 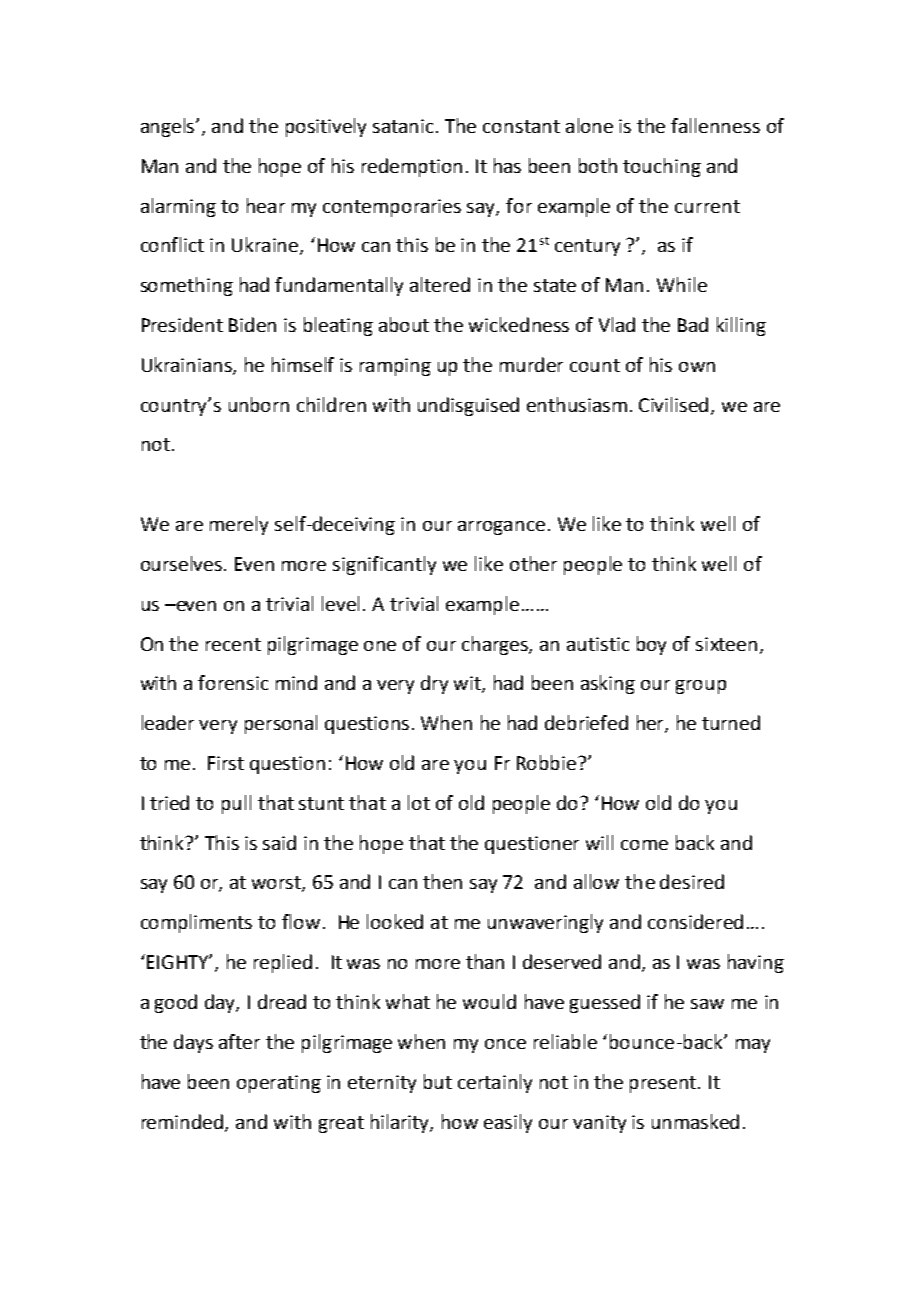 I want to click on present, so click(x=664, y=1084).
